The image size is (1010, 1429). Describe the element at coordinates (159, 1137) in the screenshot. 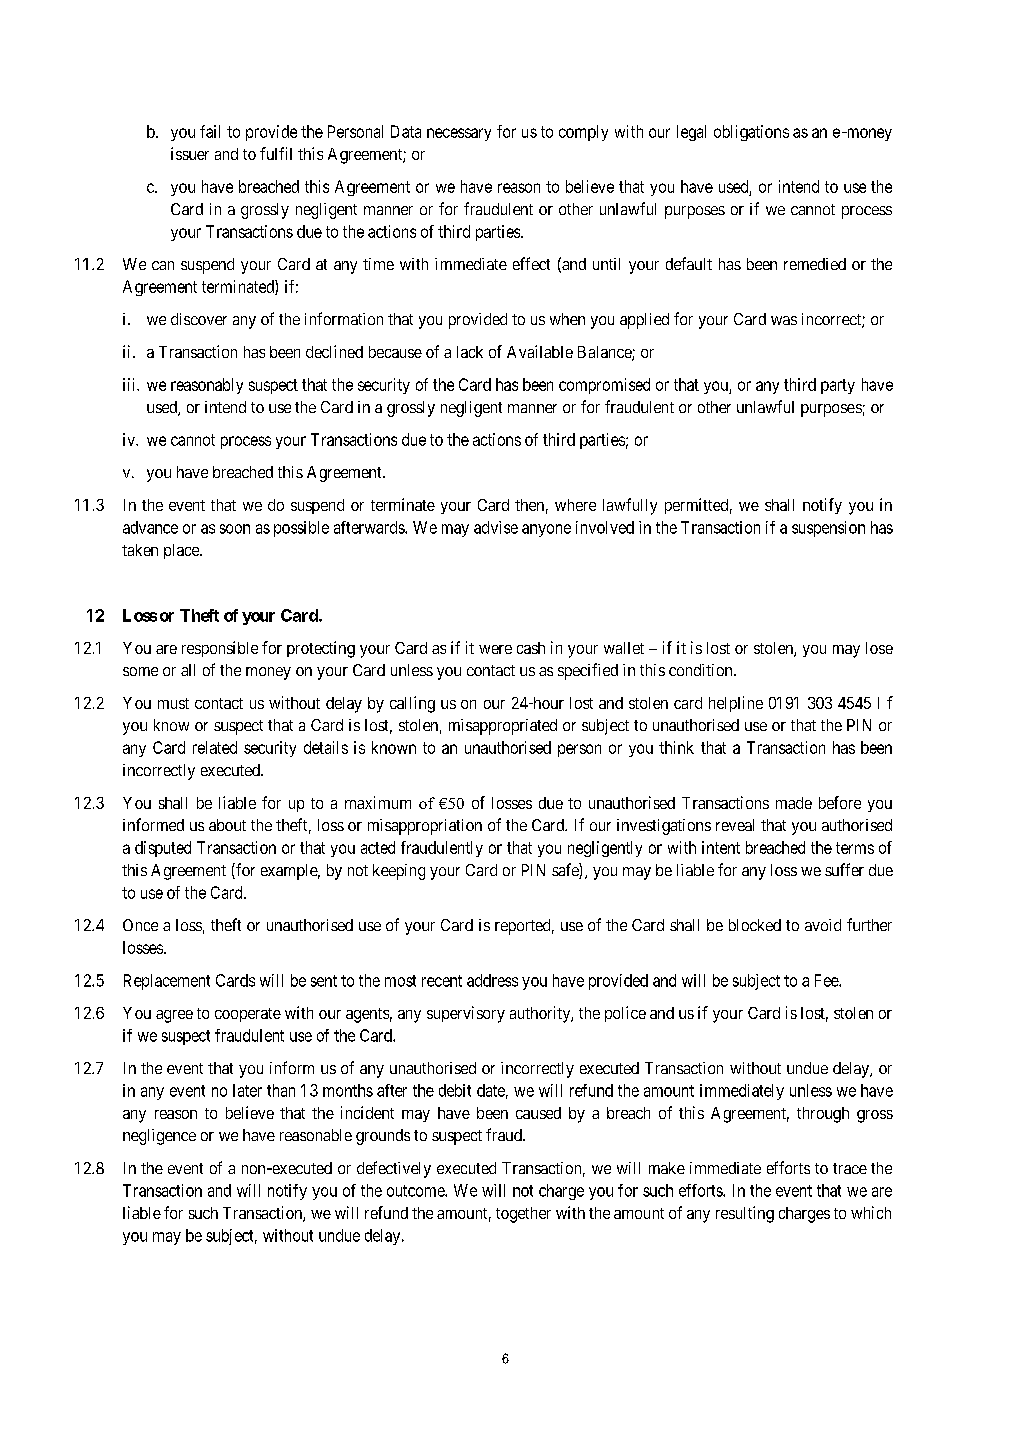

I see `negligence` at that location.
